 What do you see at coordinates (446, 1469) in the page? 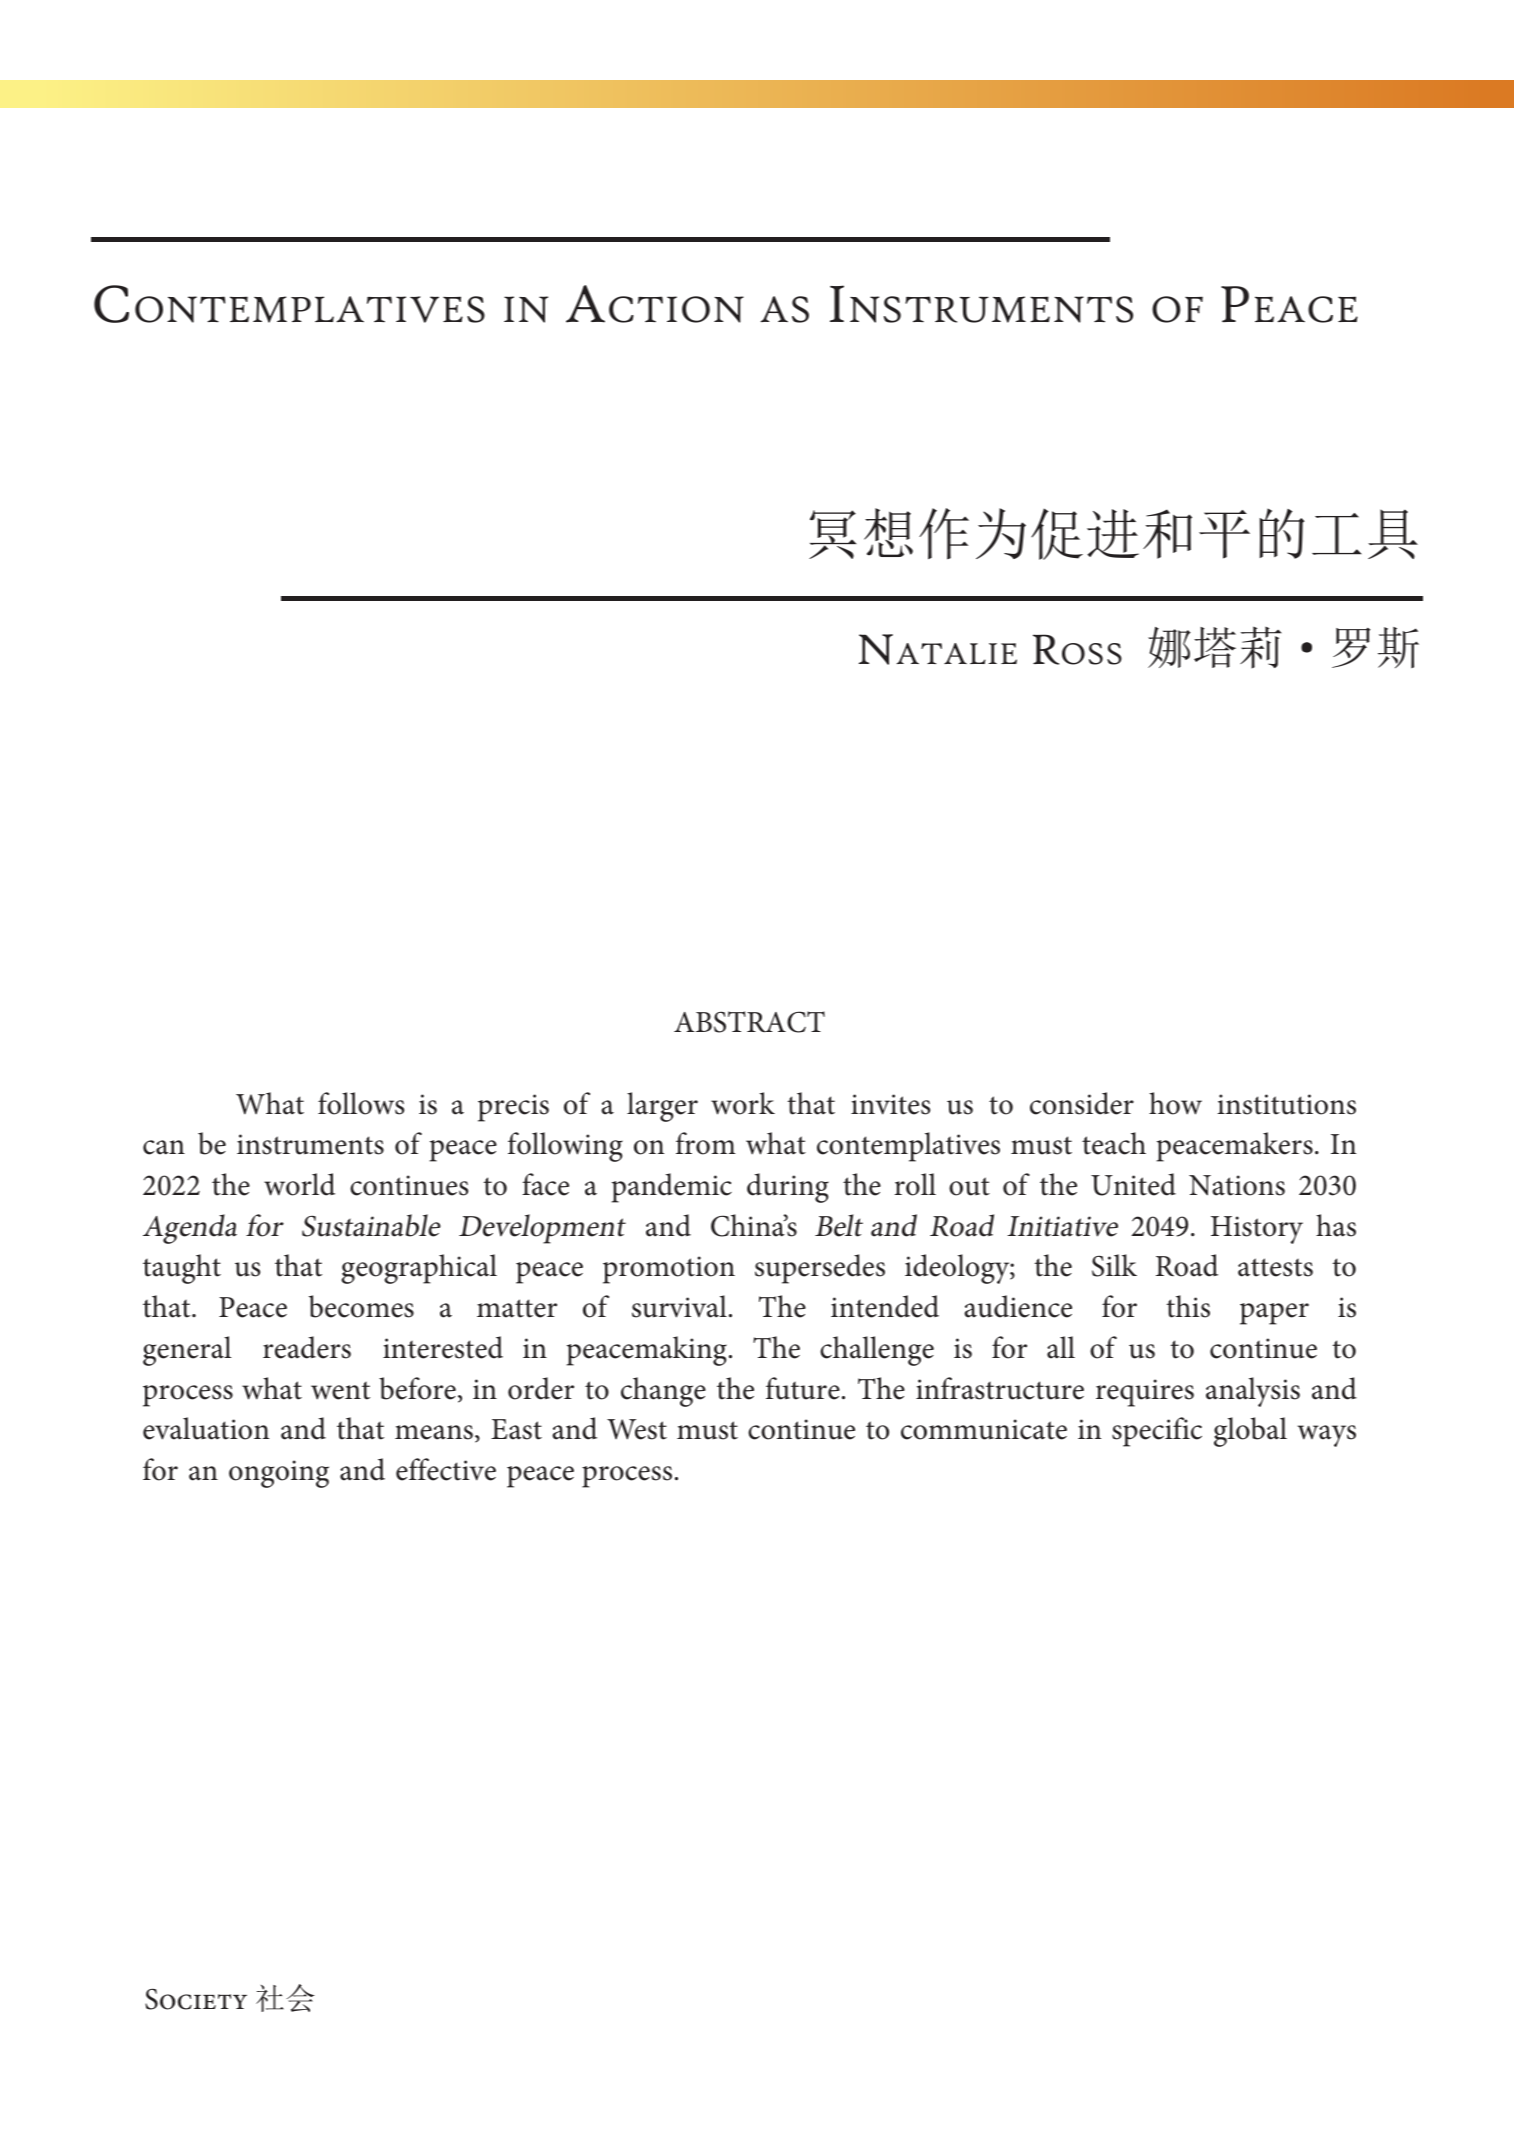
I see `effective` at bounding box center [446, 1469].
